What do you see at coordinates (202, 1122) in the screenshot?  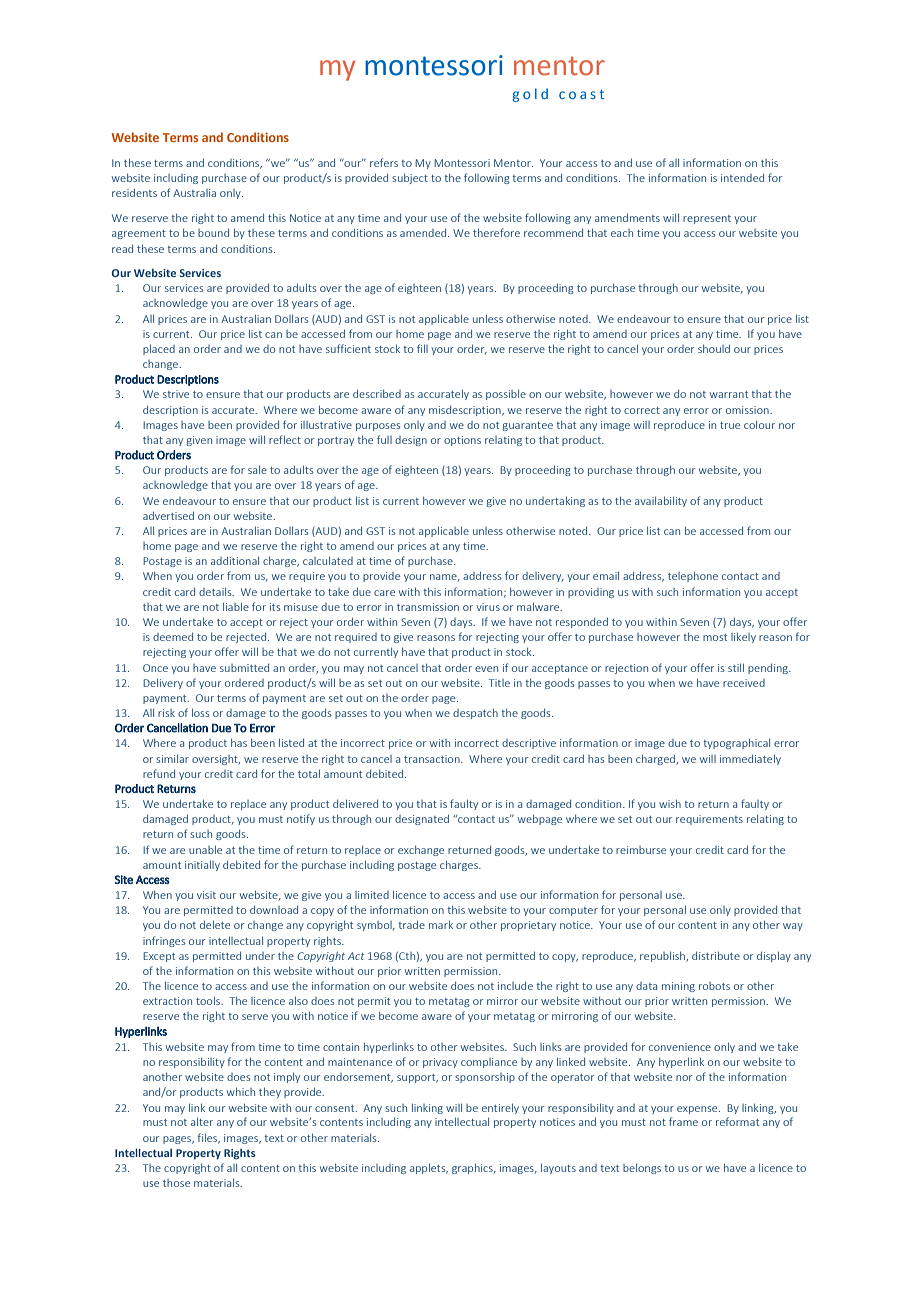 I see `alter` at bounding box center [202, 1122].
